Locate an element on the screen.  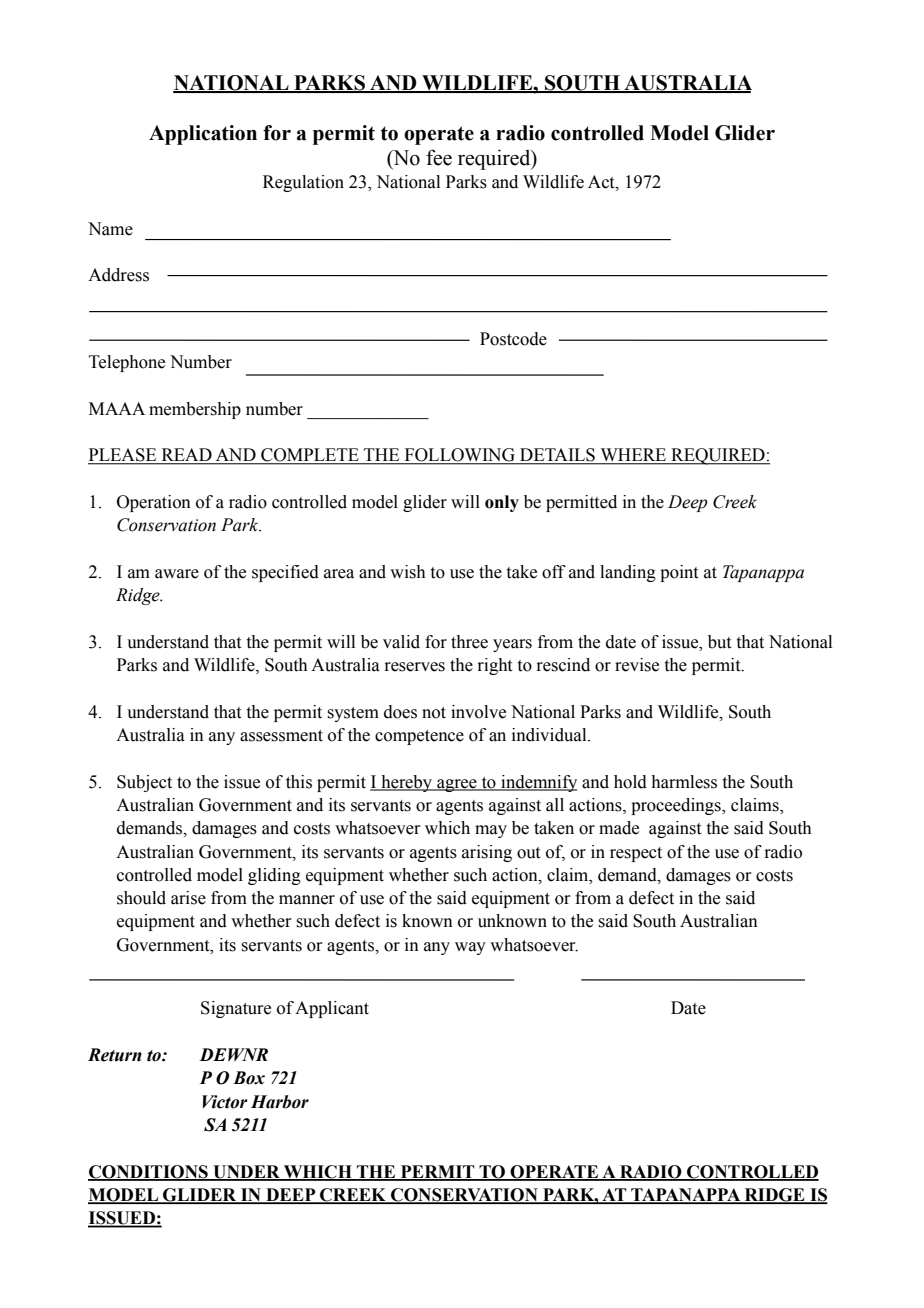
aware is located at coordinates (177, 574).
